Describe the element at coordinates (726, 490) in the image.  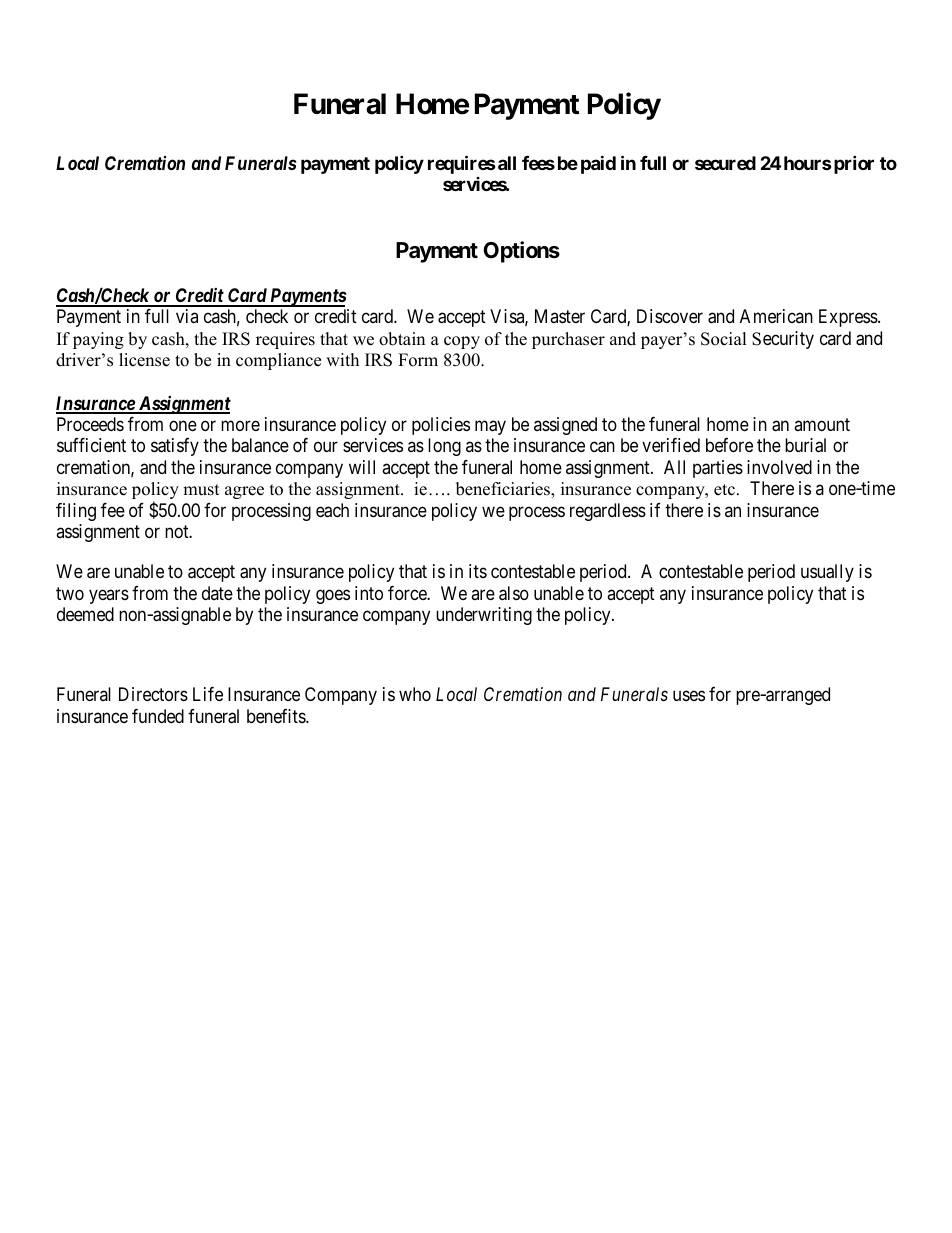
I see `etc` at that location.
